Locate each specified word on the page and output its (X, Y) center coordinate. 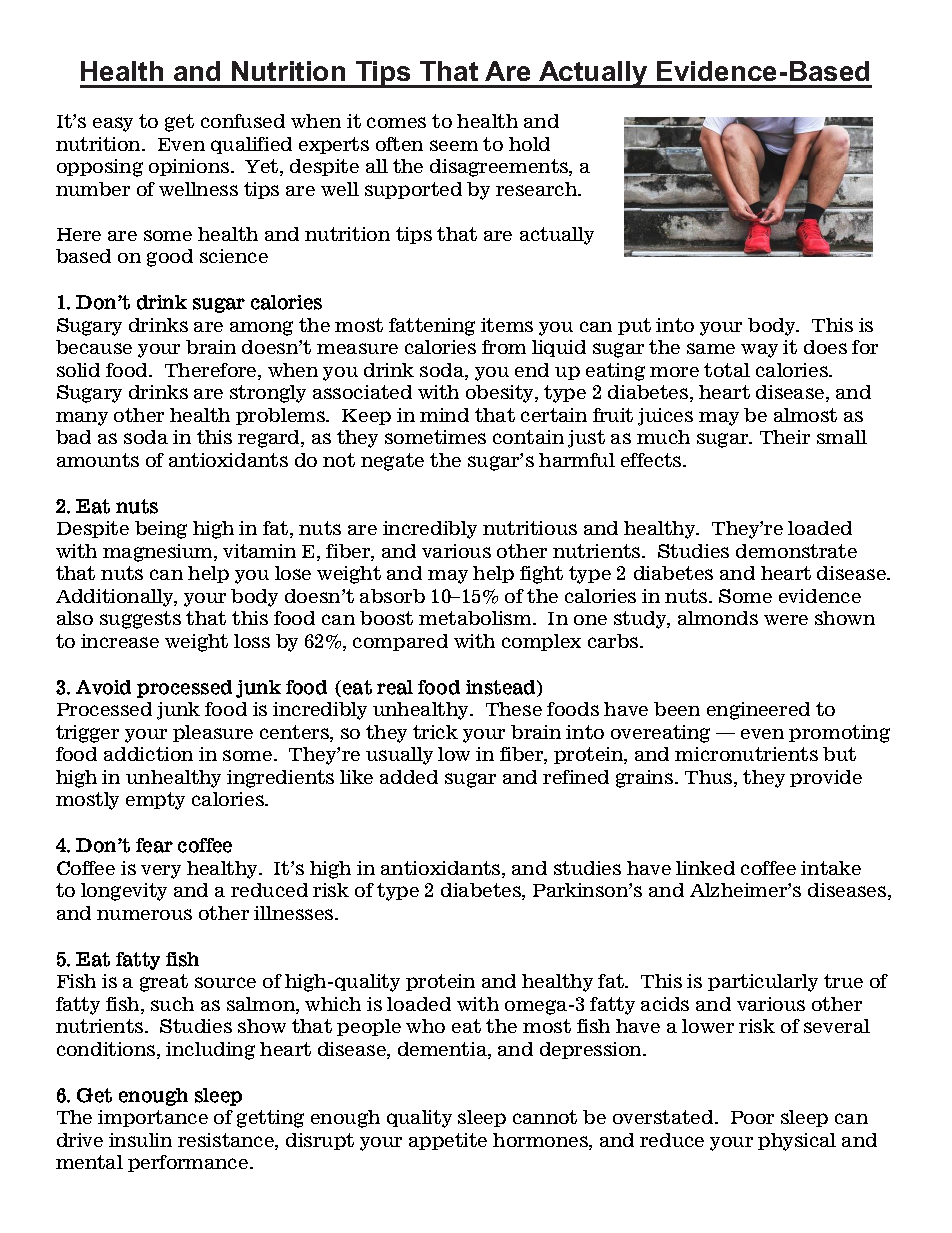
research (538, 189)
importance (153, 1118)
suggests (140, 620)
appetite (448, 1141)
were (786, 620)
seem (454, 145)
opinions (190, 167)
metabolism (476, 618)
